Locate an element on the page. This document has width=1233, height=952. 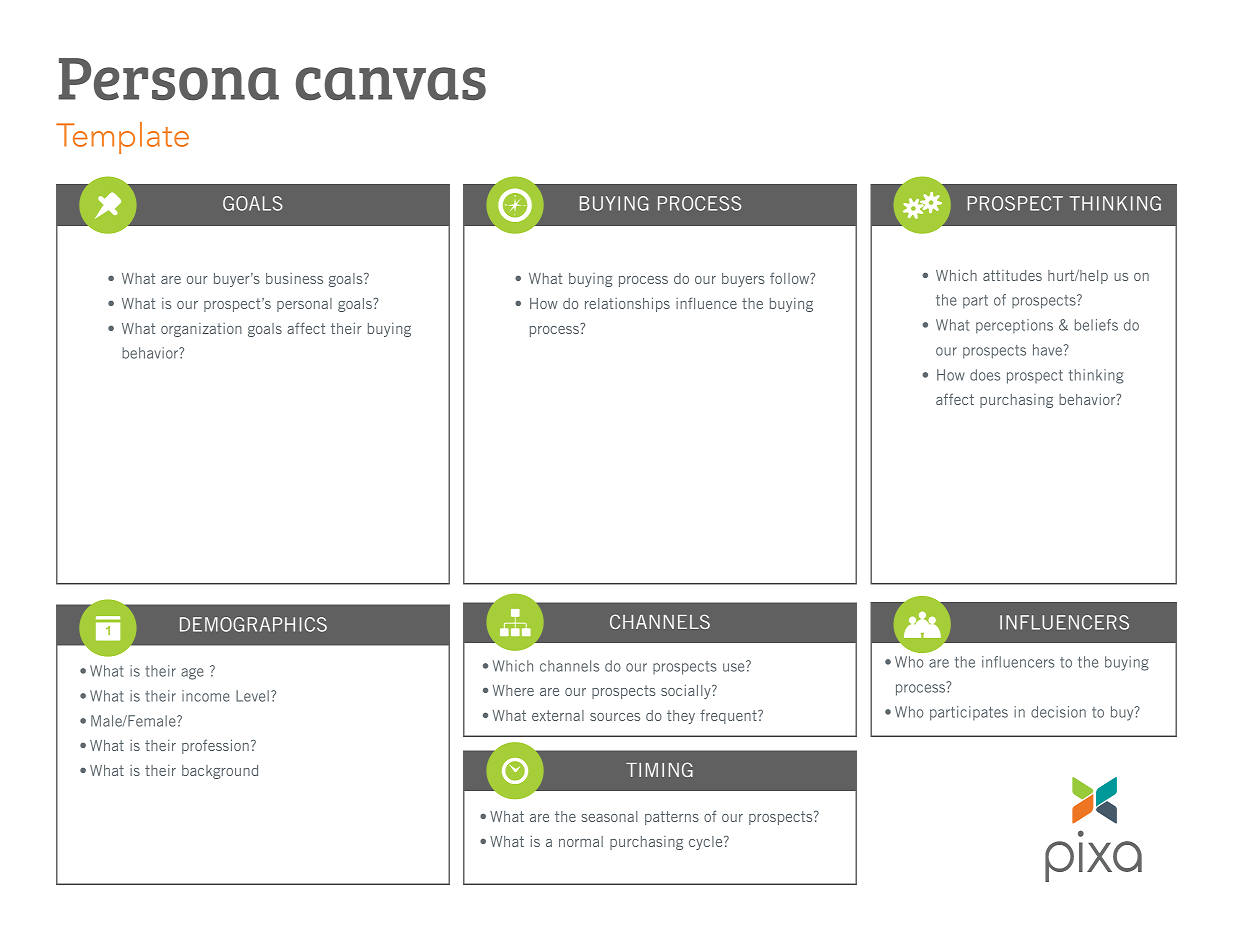
relationships is located at coordinates (627, 304).
